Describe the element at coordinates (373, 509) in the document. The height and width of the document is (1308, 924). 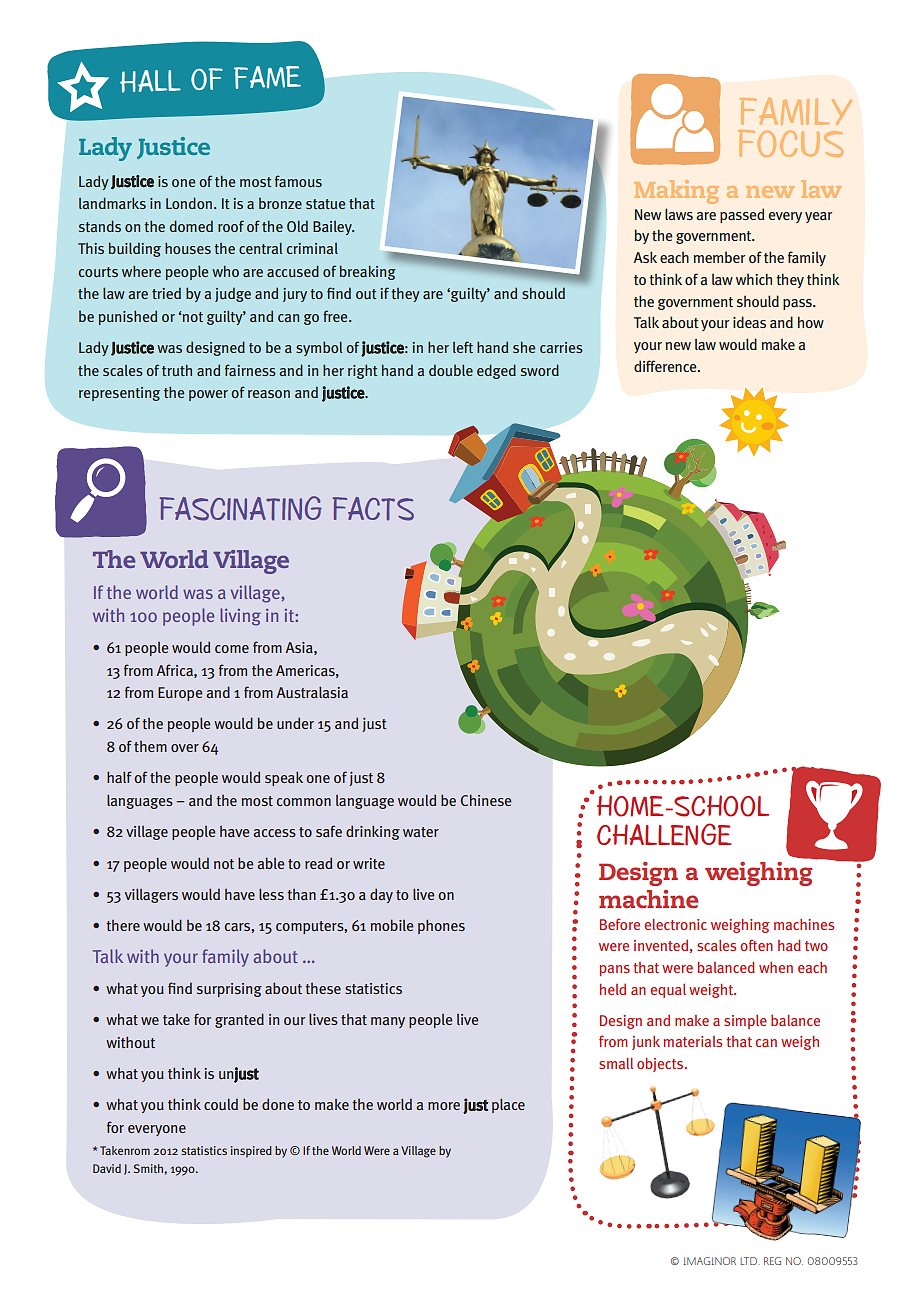
I see `facts` at that location.
